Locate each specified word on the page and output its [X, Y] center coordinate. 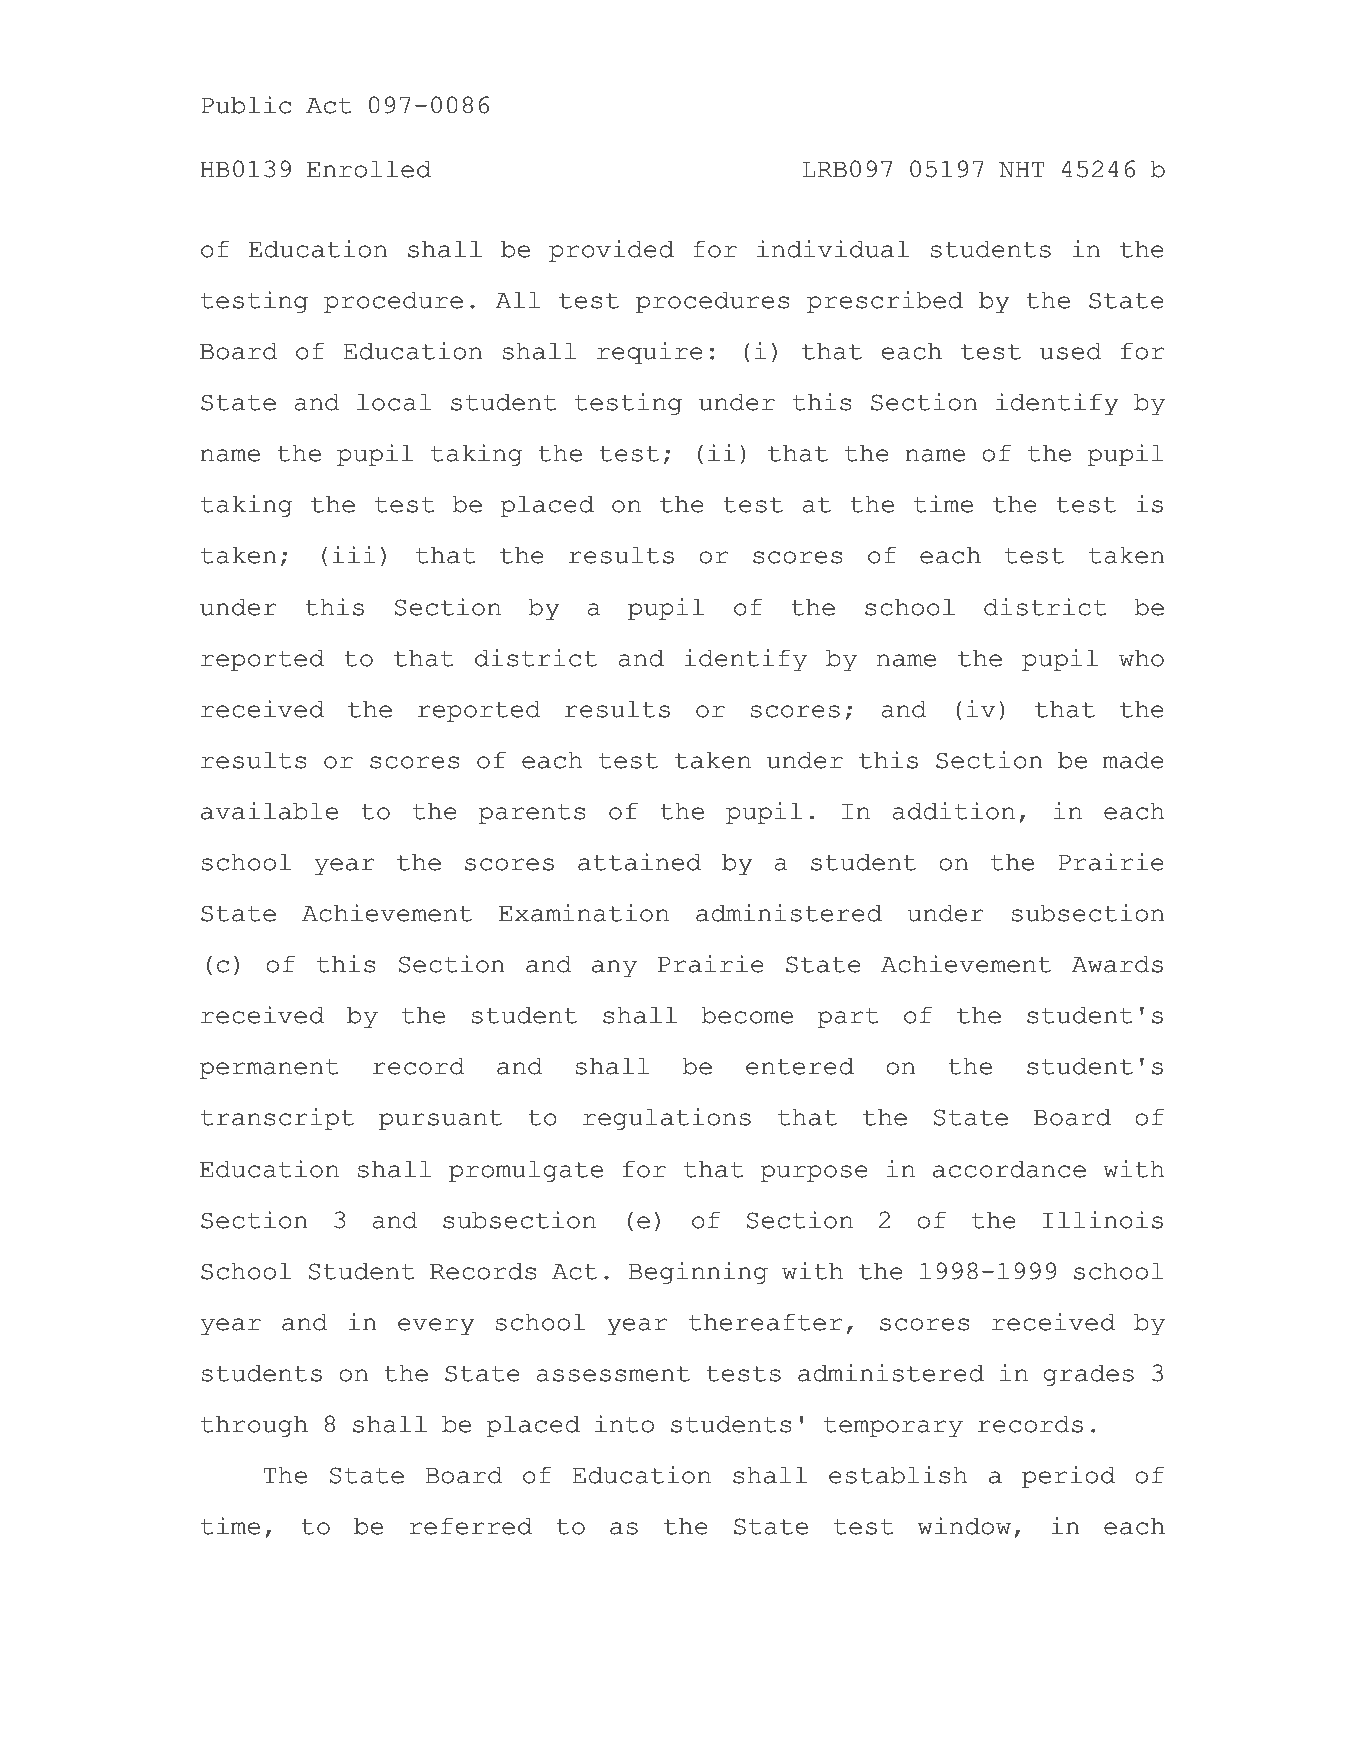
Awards [1117, 964]
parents [532, 814]
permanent [269, 1069]
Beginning [698, 1273]
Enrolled [369, 169]
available [269, 811]
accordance [1009, 1169]
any [614, 968]
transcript [277, 1119]
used [1071, 351]
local [394, 402]
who [1141, 658]
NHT [1022, 169]
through [254, 1426]
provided [611, 251]
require [650, 353]
